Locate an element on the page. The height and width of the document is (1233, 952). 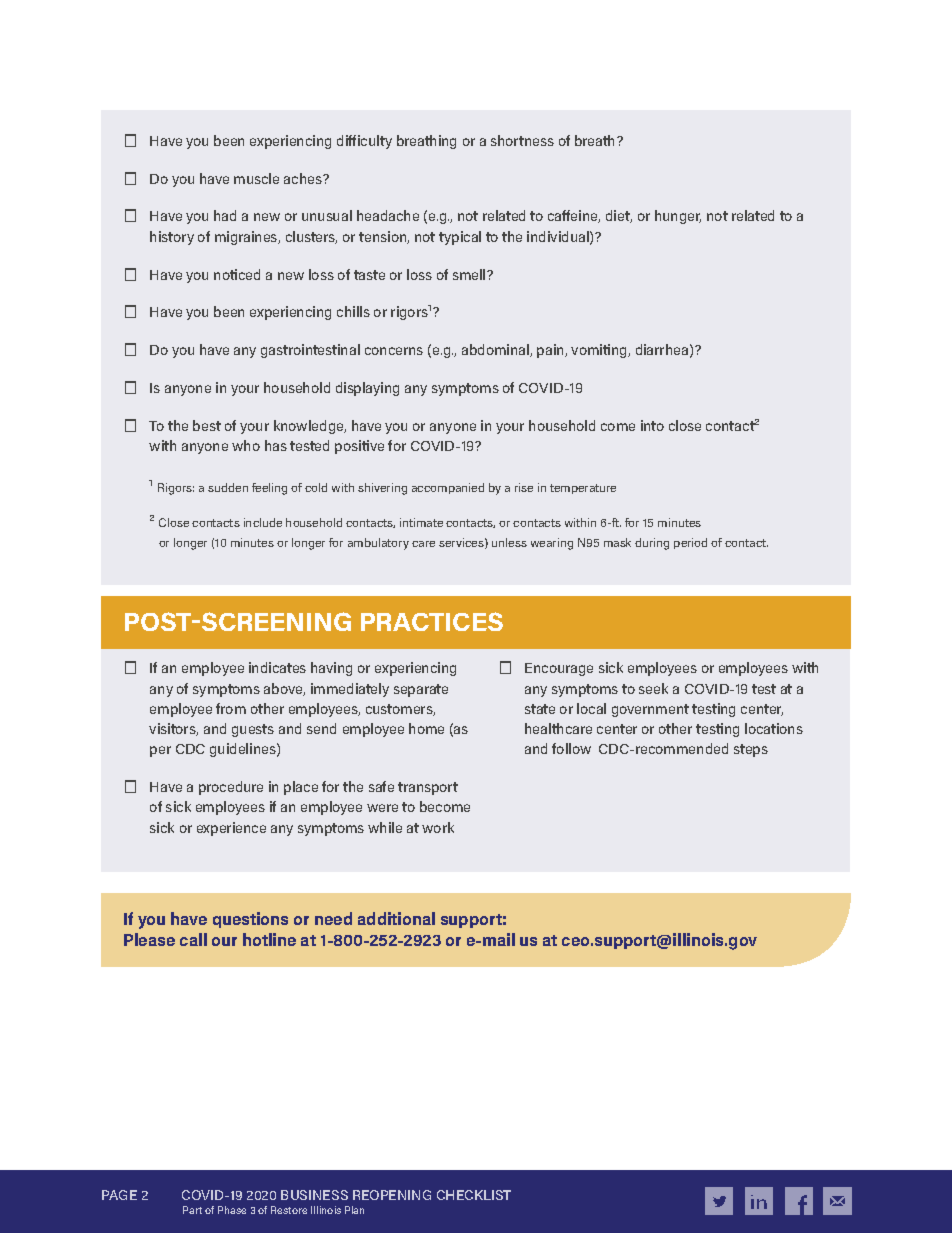
work is located at coordinates (438, 827).
